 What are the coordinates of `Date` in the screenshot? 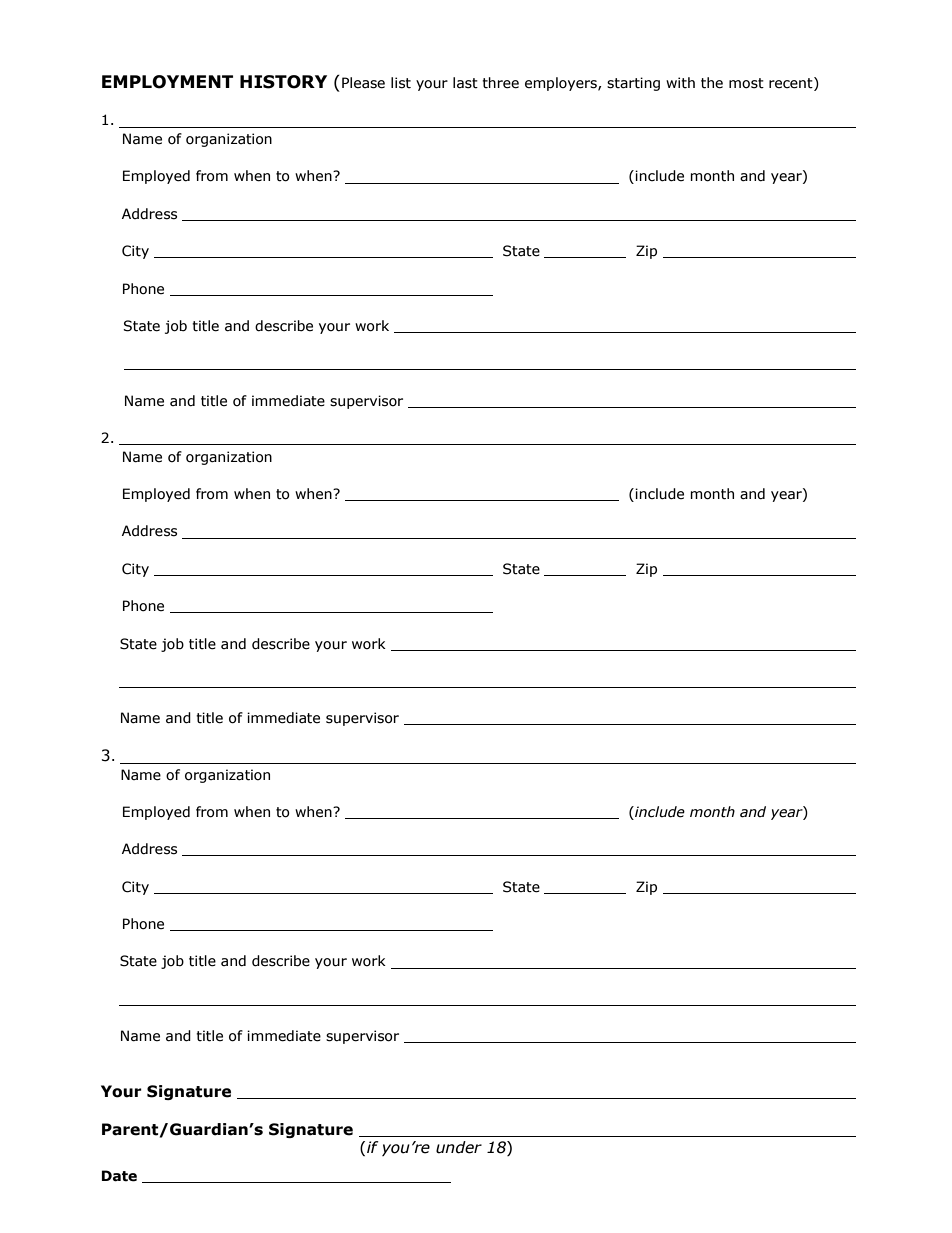 It's located at (119, 1176).
